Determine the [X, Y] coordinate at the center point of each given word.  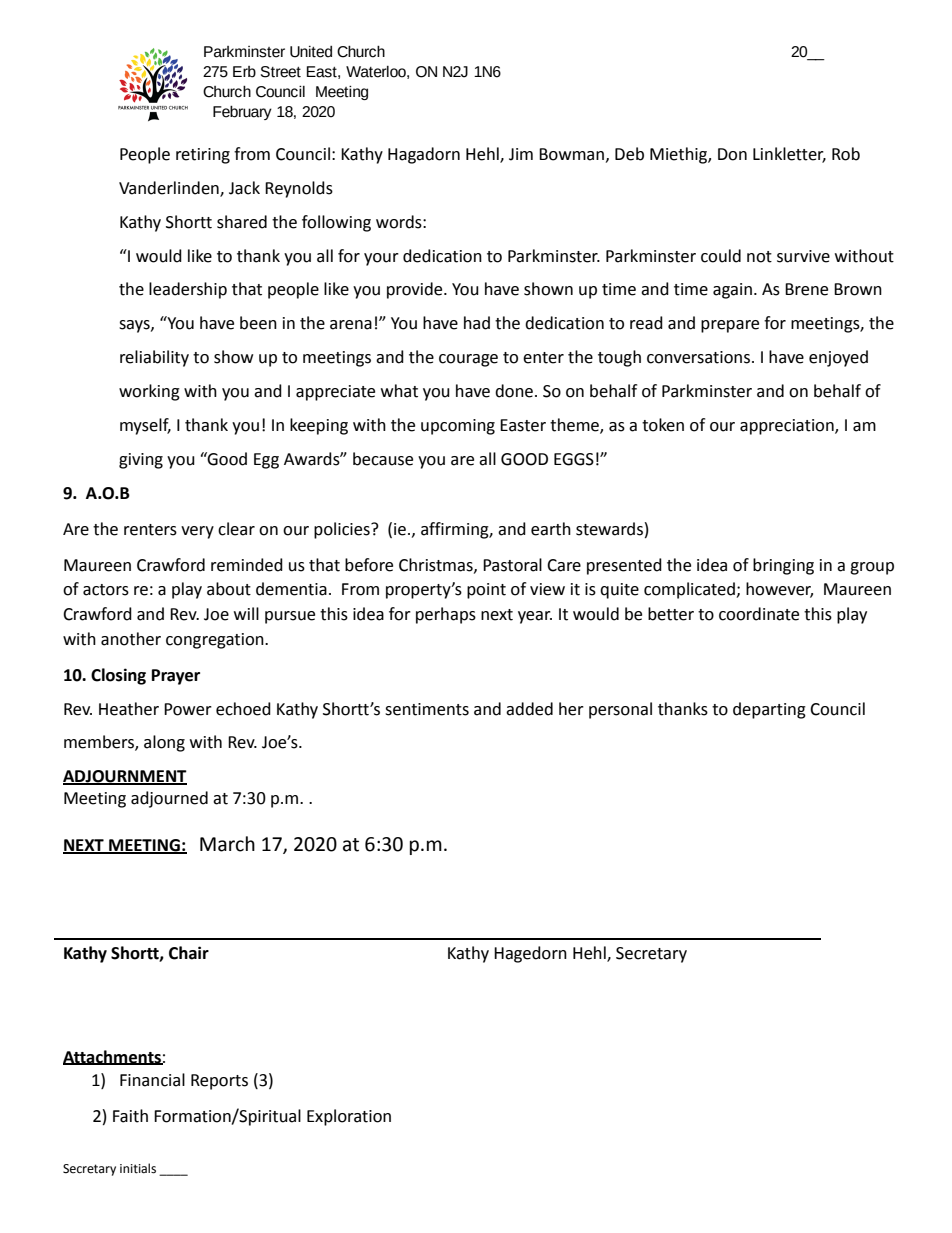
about [229, 589]
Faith [130, 1116]
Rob [846, 154]
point [486, 591]
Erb [244, 72]
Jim [521, 154]
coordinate [759, 614]
